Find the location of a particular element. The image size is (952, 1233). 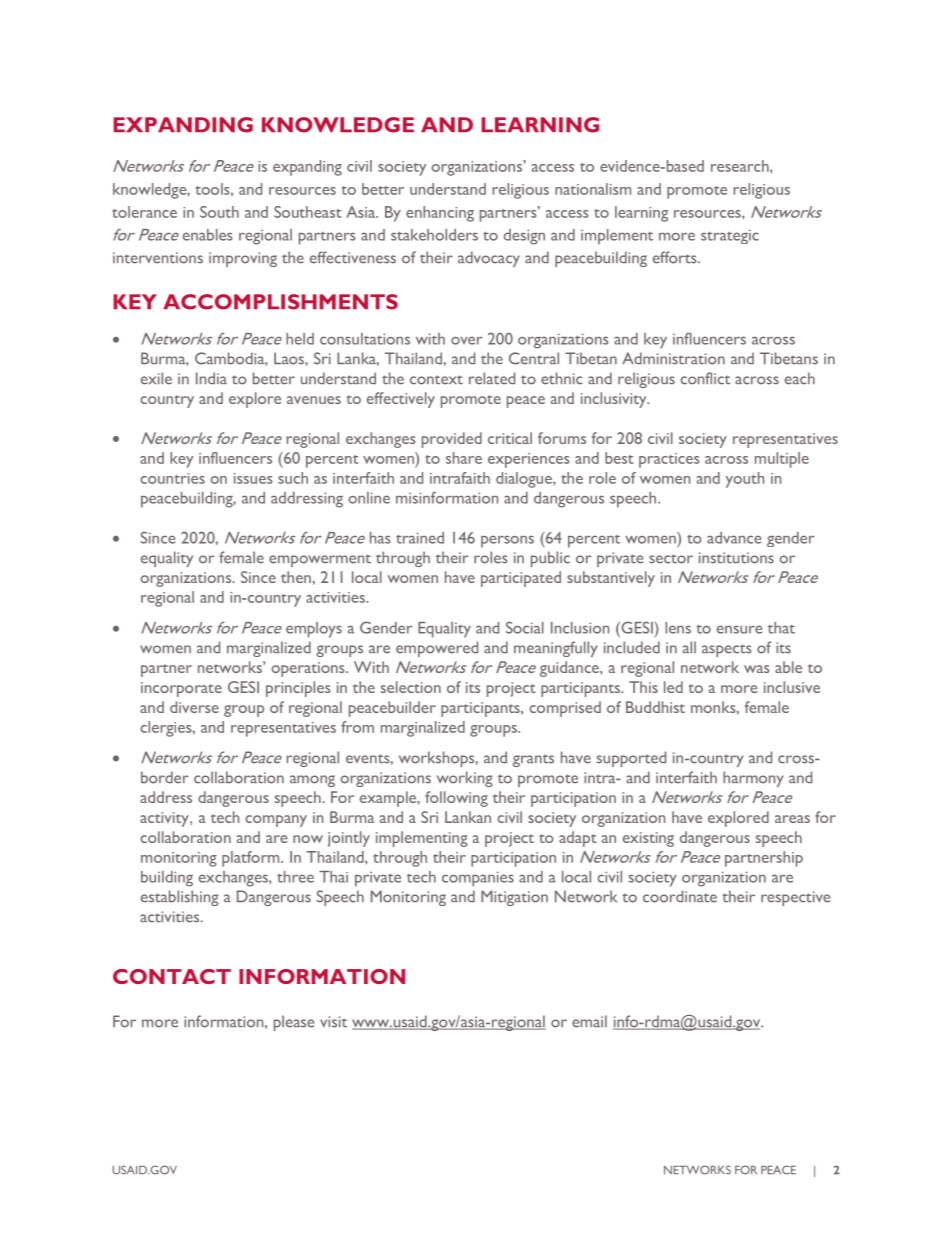

coordinate is located at coordinates (680, 896).
